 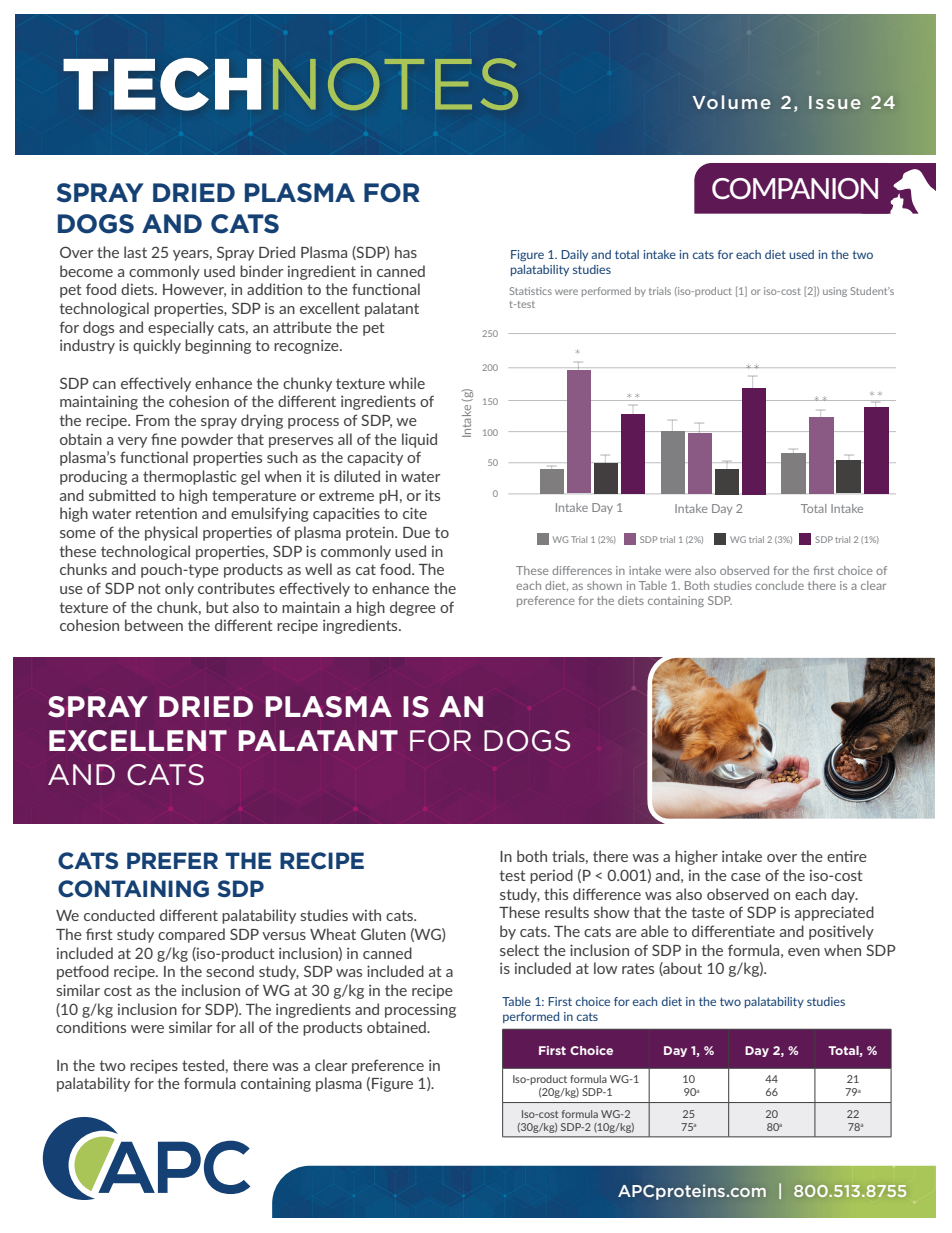 What do you see at coordinates (416, 532) in the screenshot?
I see `Due` at bounding box center [416, 532].
